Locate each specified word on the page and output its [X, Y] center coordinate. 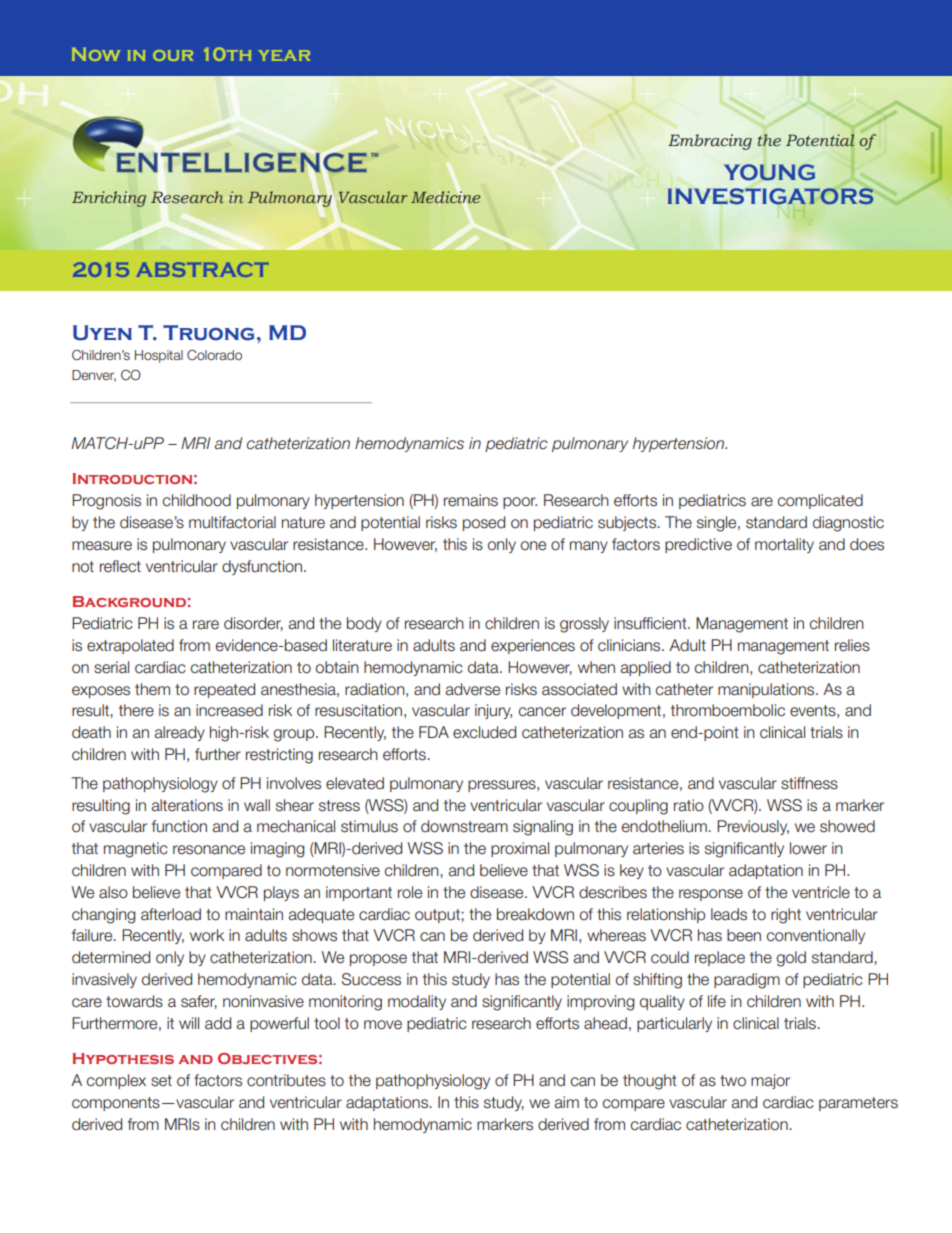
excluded [484, 732]
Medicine [445, 197]
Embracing [710, 142]
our [173, 55]
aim [567, 1102]
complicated [820, 501]
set [161, 1081]
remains [471, 500]
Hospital [159, 356]
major [770, 1081]
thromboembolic [728, 710]
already [180, 733]
